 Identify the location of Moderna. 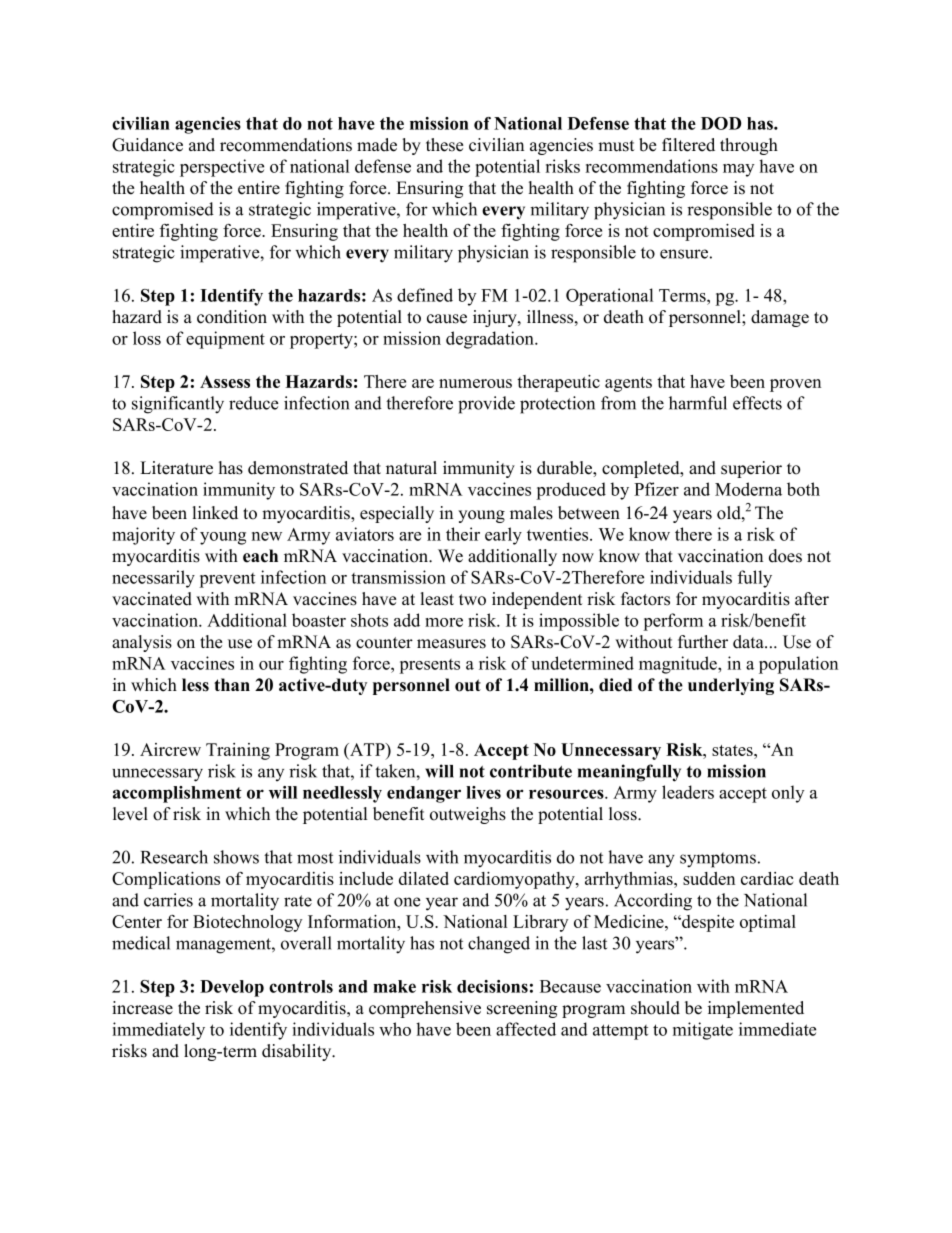
(748, 489).
